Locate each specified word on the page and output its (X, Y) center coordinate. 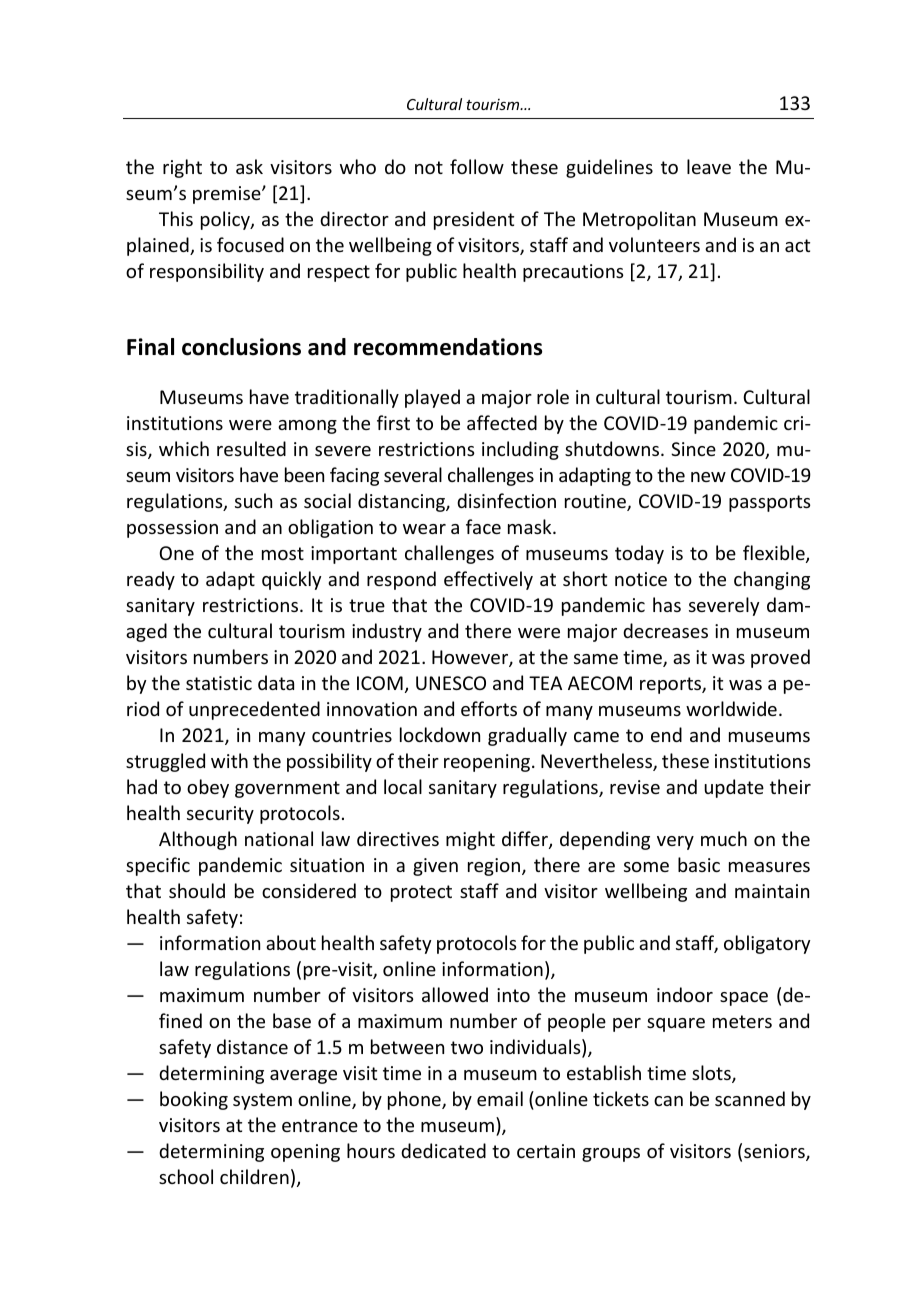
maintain (772, 891)
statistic (219, 683)
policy (226, 220)
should (197, 890)
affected (502, 422)
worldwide (731, 708)
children (254, 1176)
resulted (251, 448)
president (474, 220)
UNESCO (451, 683)
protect (421, 893)
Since (693, 449)
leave (709, 166)
